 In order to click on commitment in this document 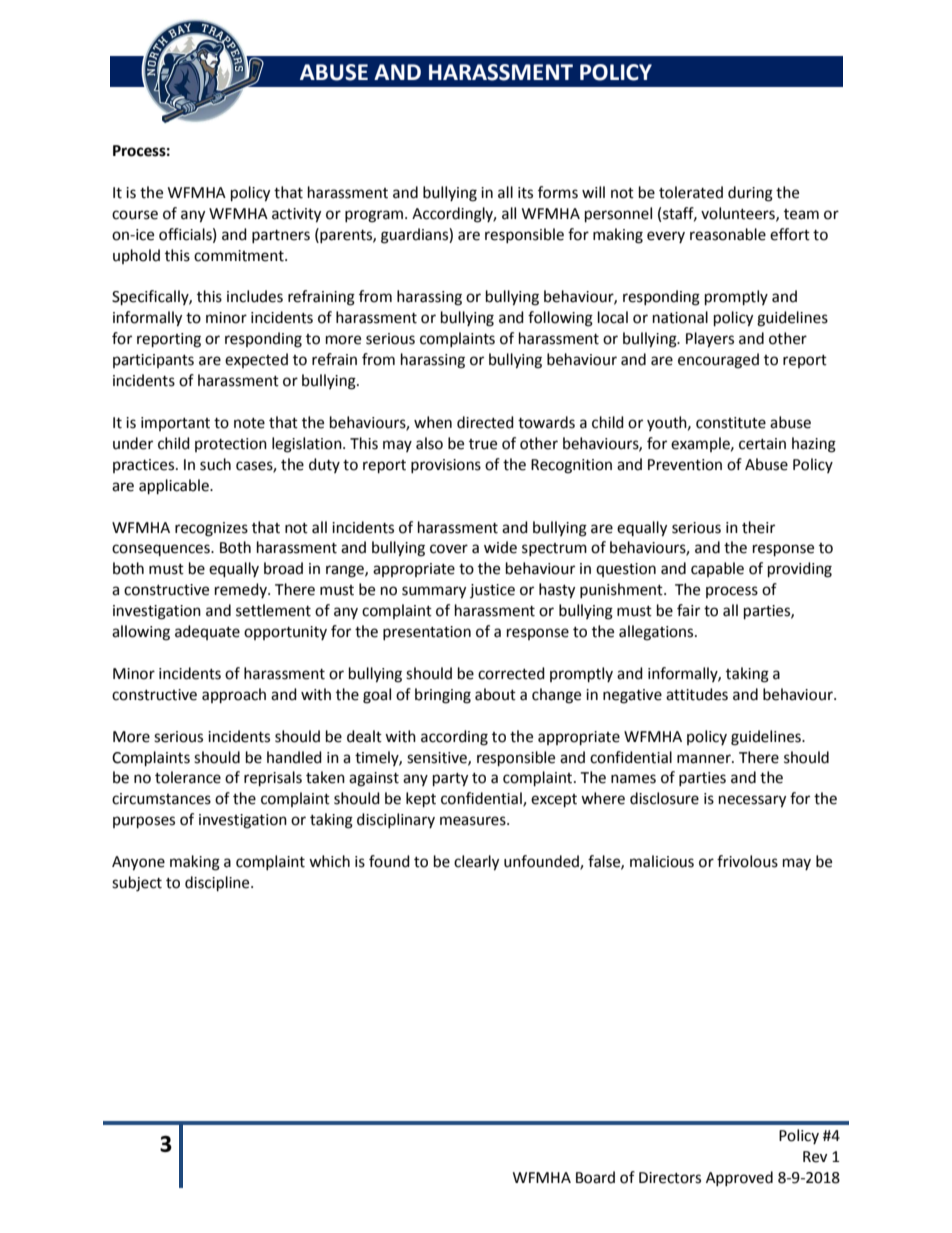, I will do `click(240, 256)`.
